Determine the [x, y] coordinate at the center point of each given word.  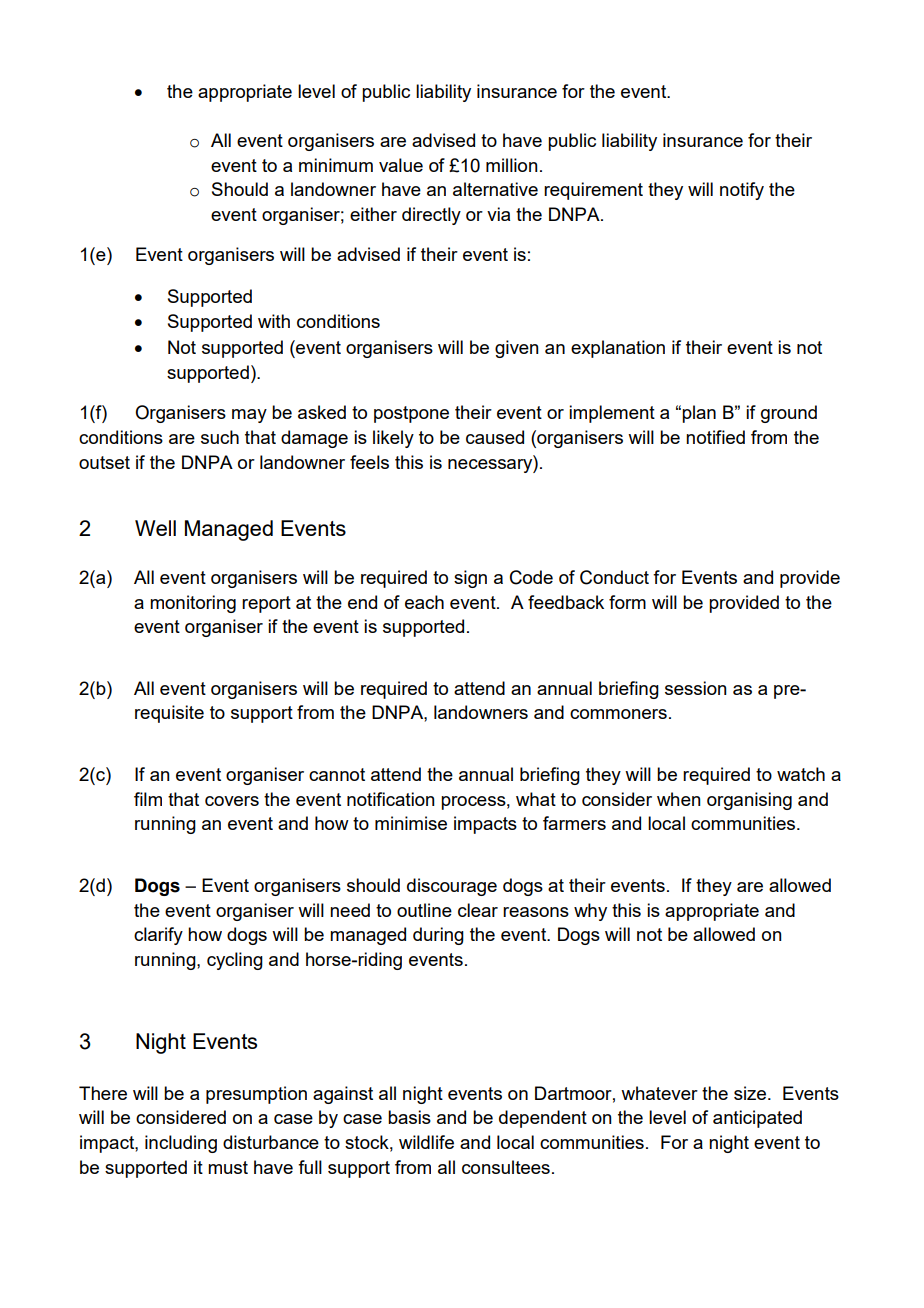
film [148, 799]
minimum [336, 165]
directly [431, 216]
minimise [411, 823]
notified [715, 437]
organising [749, 801]
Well [155, 528]
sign [470, 579]
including [181, 1144]
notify [742, 191]
